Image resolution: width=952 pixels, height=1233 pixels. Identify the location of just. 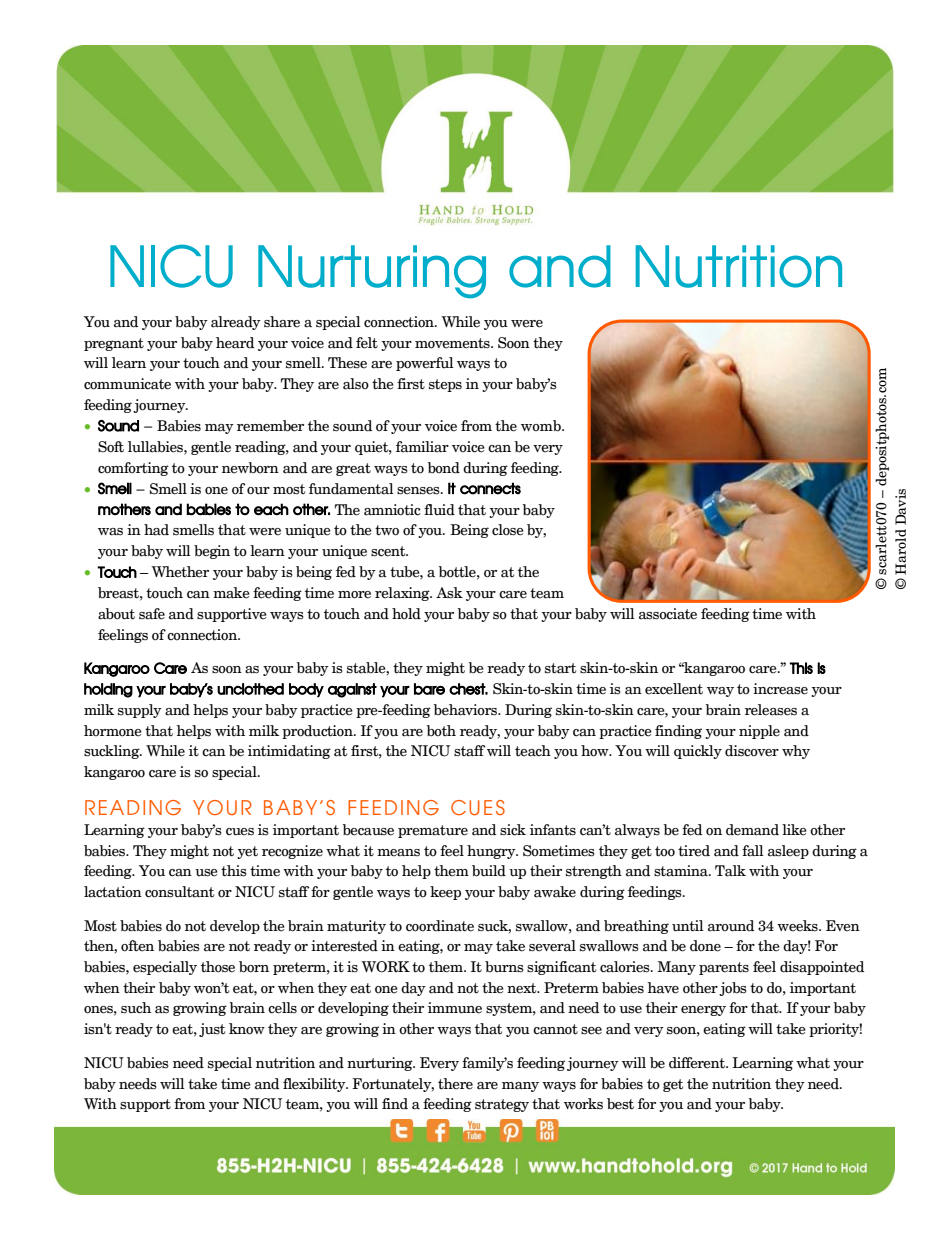
(212, 1030).
